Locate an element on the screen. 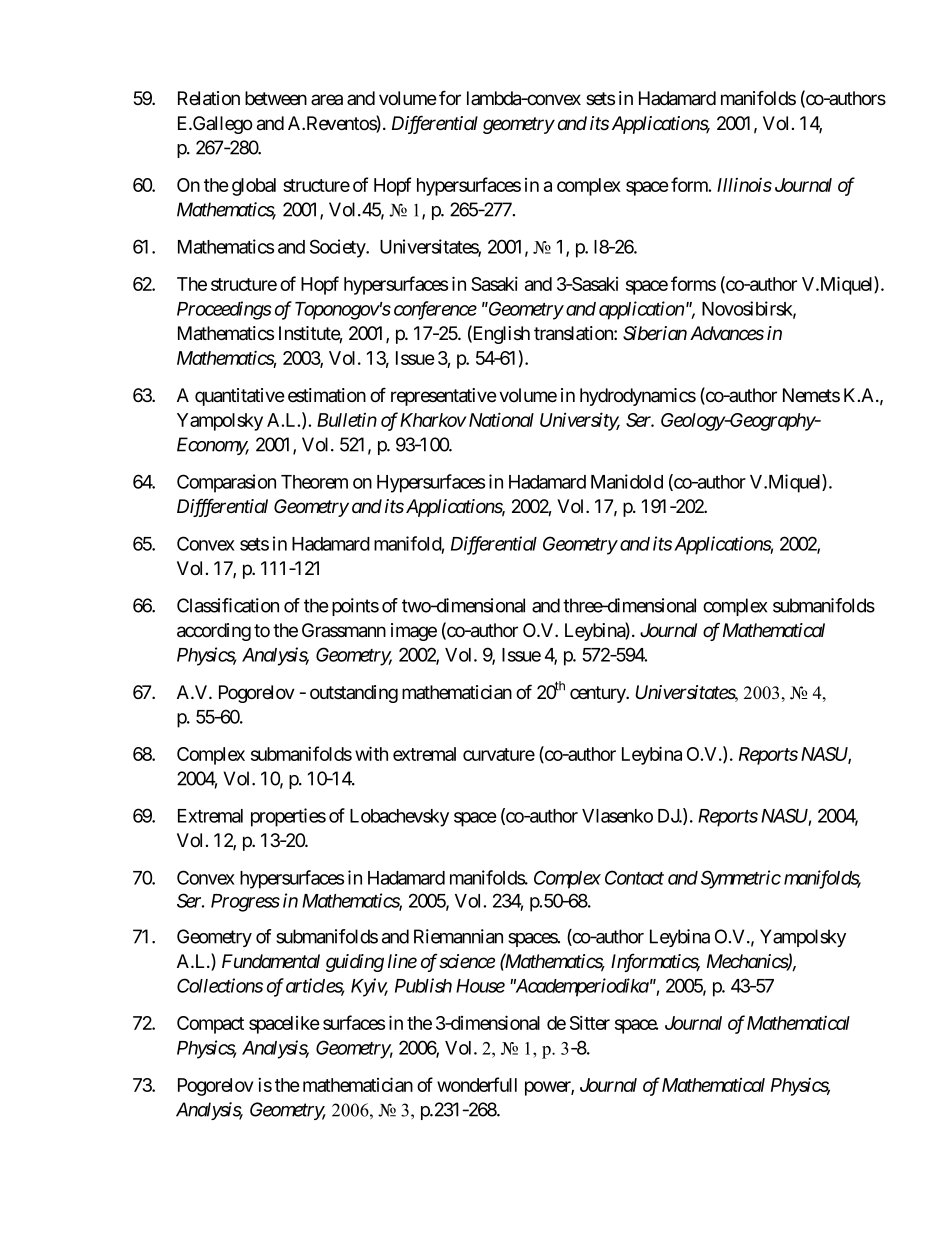 The image size is (952, 1233). century is located at coordinates (599, 694).
